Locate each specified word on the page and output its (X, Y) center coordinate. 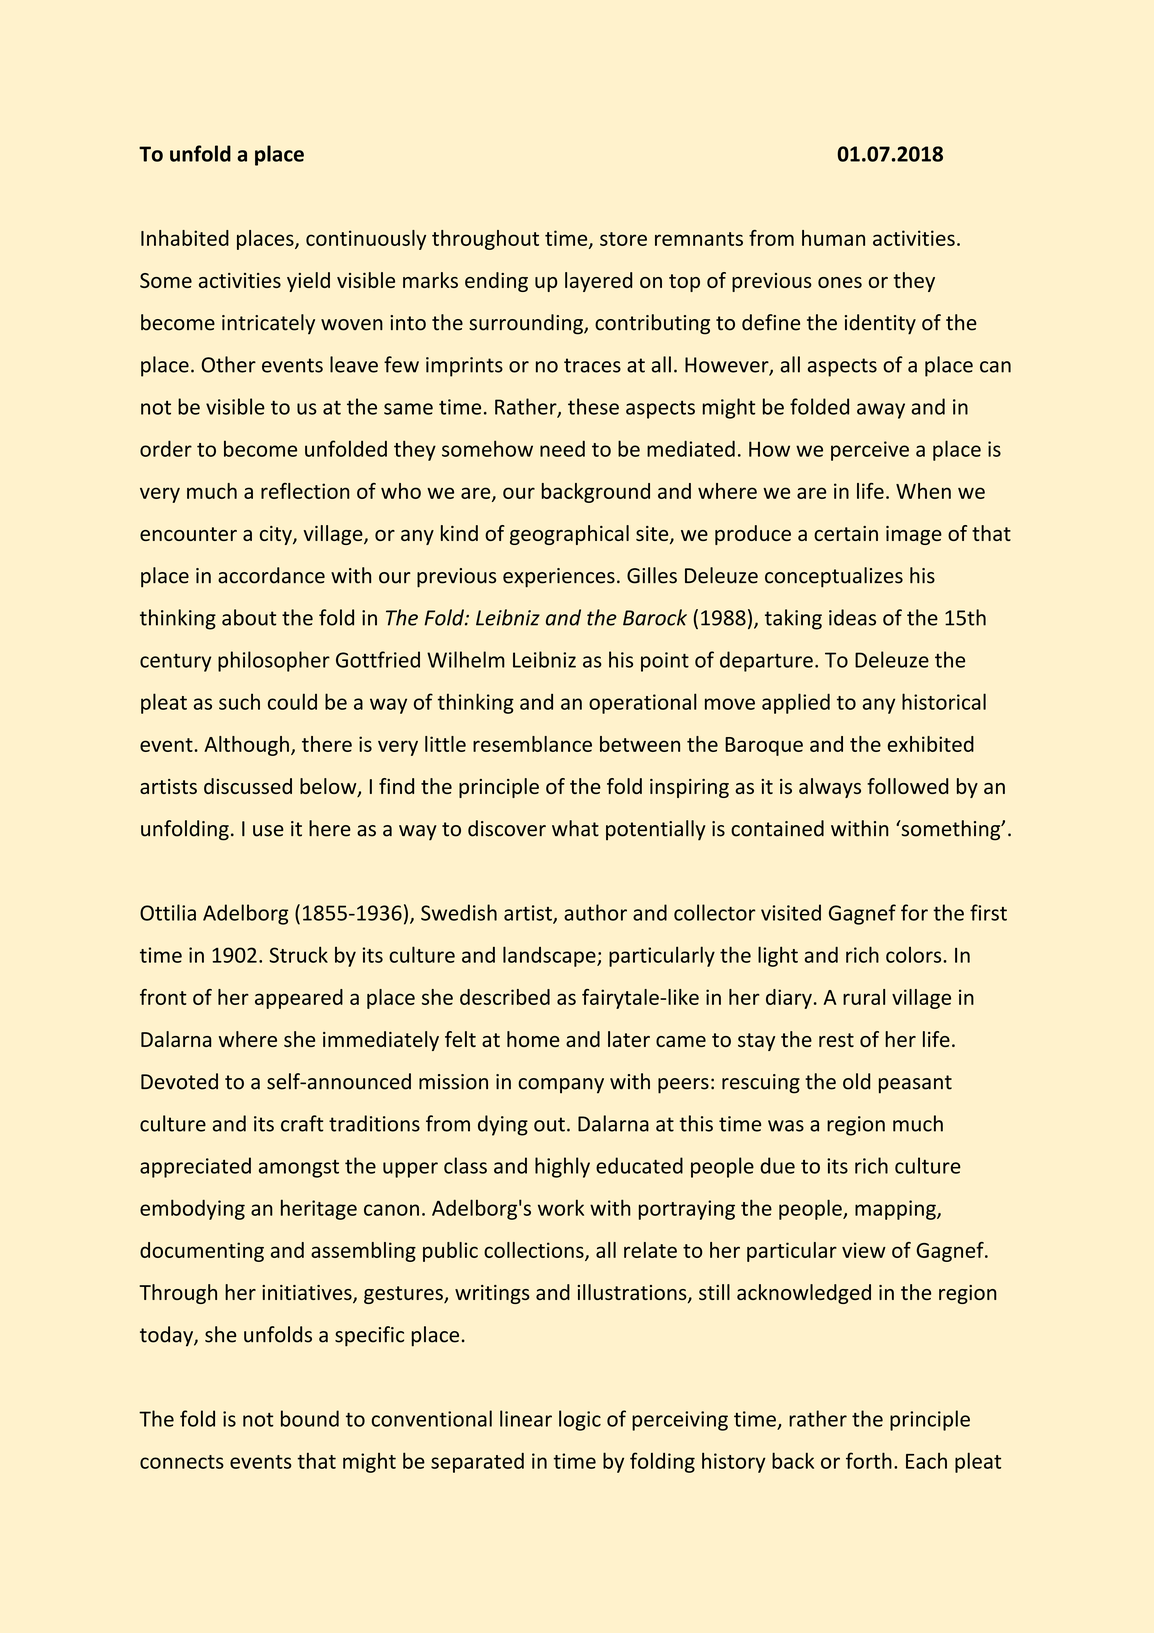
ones (840, 282)
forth (869, 1460)
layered (598, 282)
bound (310, 1418)
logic (580, 1420)
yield (308, 282)
